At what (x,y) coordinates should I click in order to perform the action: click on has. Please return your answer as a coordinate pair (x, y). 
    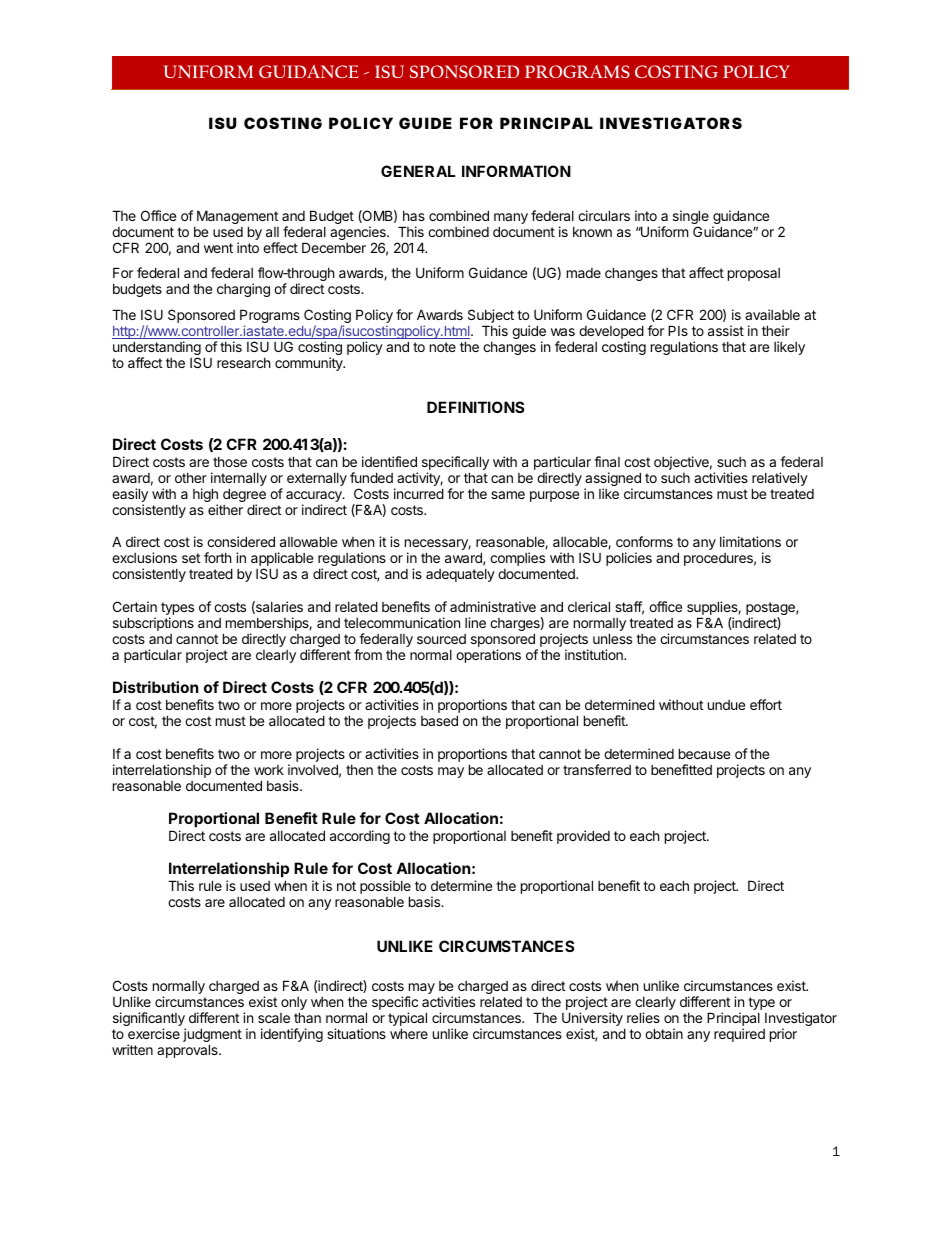
    Looking at the image, I should click on (414, 216).
